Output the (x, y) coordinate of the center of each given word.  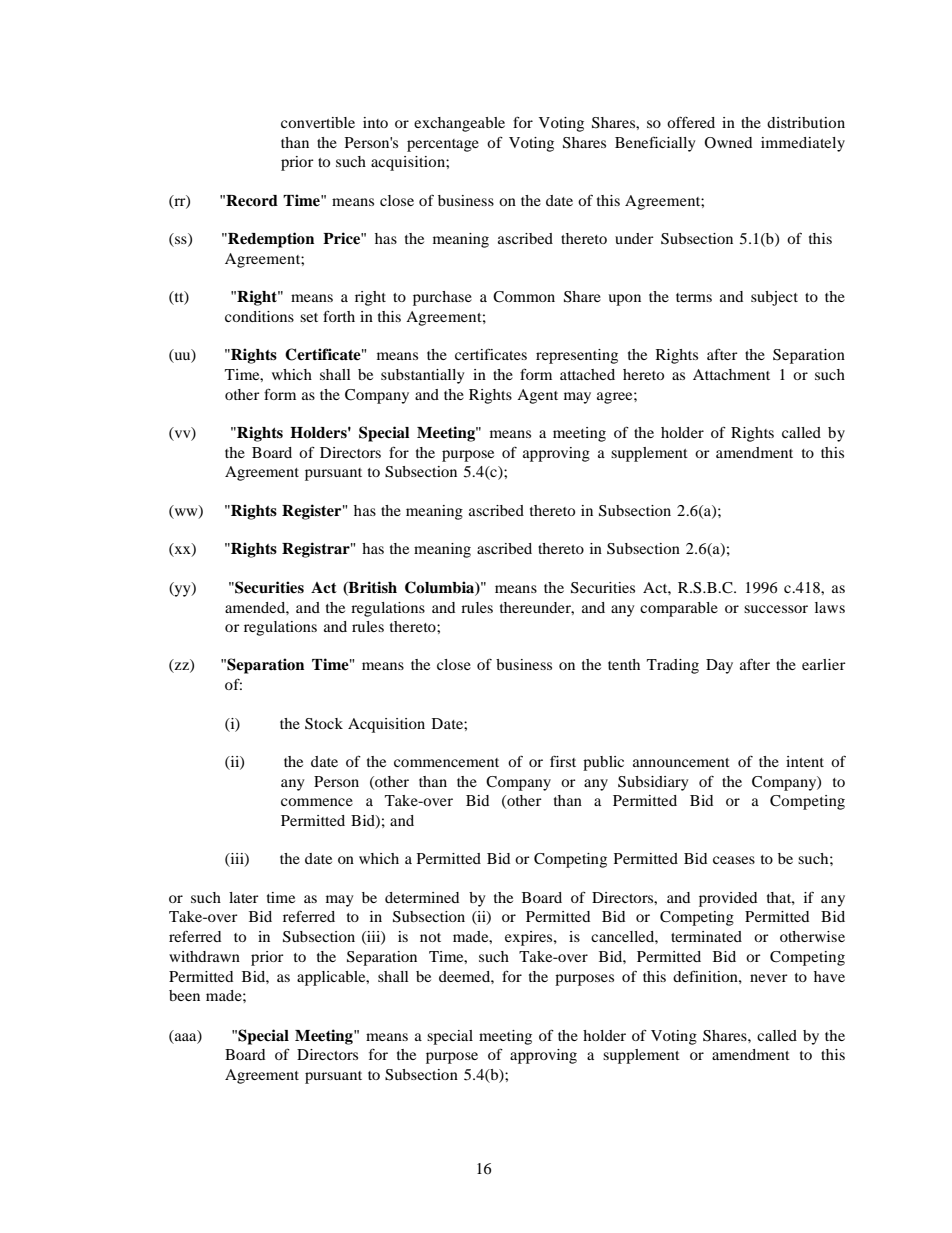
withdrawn (204, 956)
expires (530, 938)
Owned (728, 143)
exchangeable (459, 124)
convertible (318, 122)
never (769, 978)
